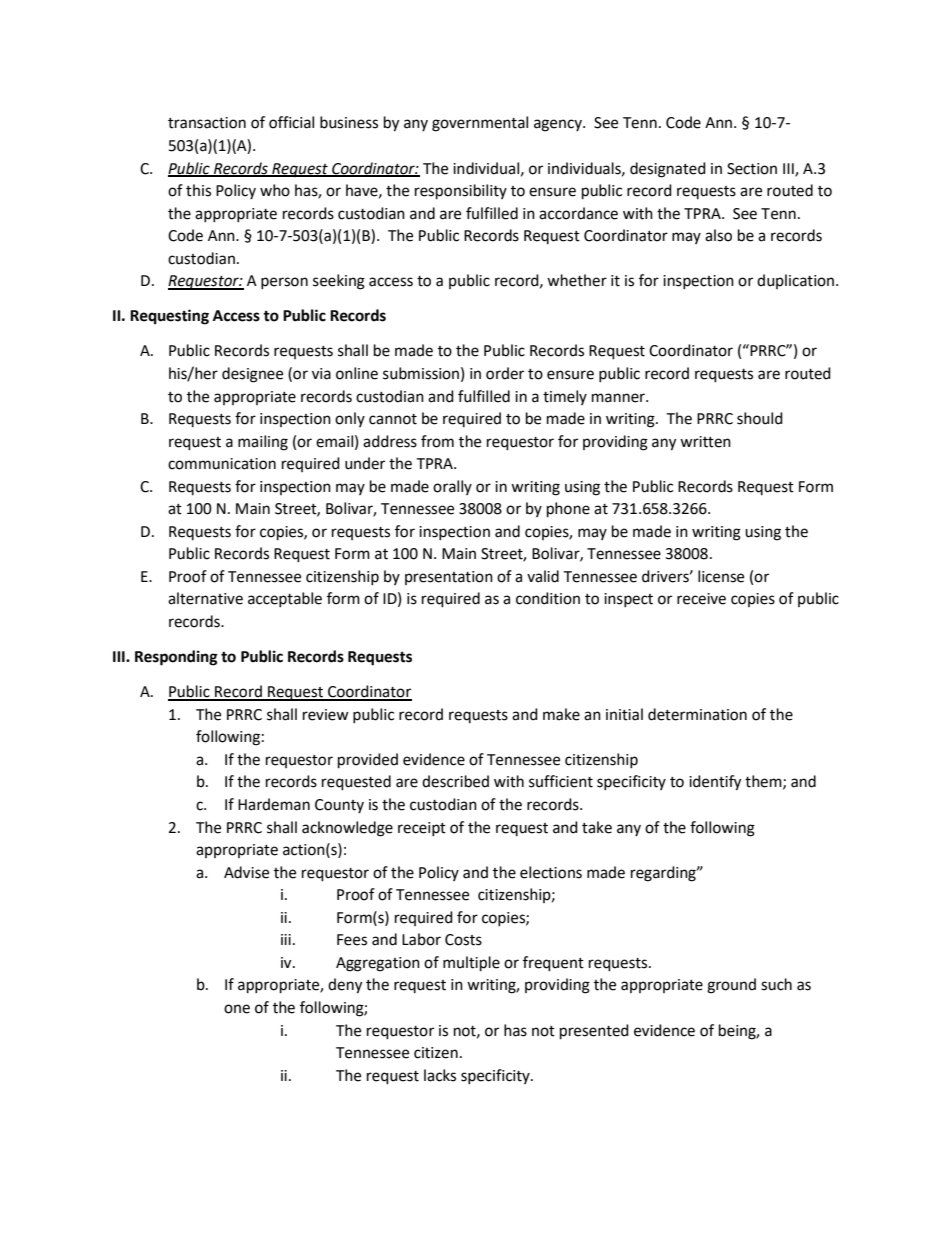  I want to click on Section, so click(752, 169).
